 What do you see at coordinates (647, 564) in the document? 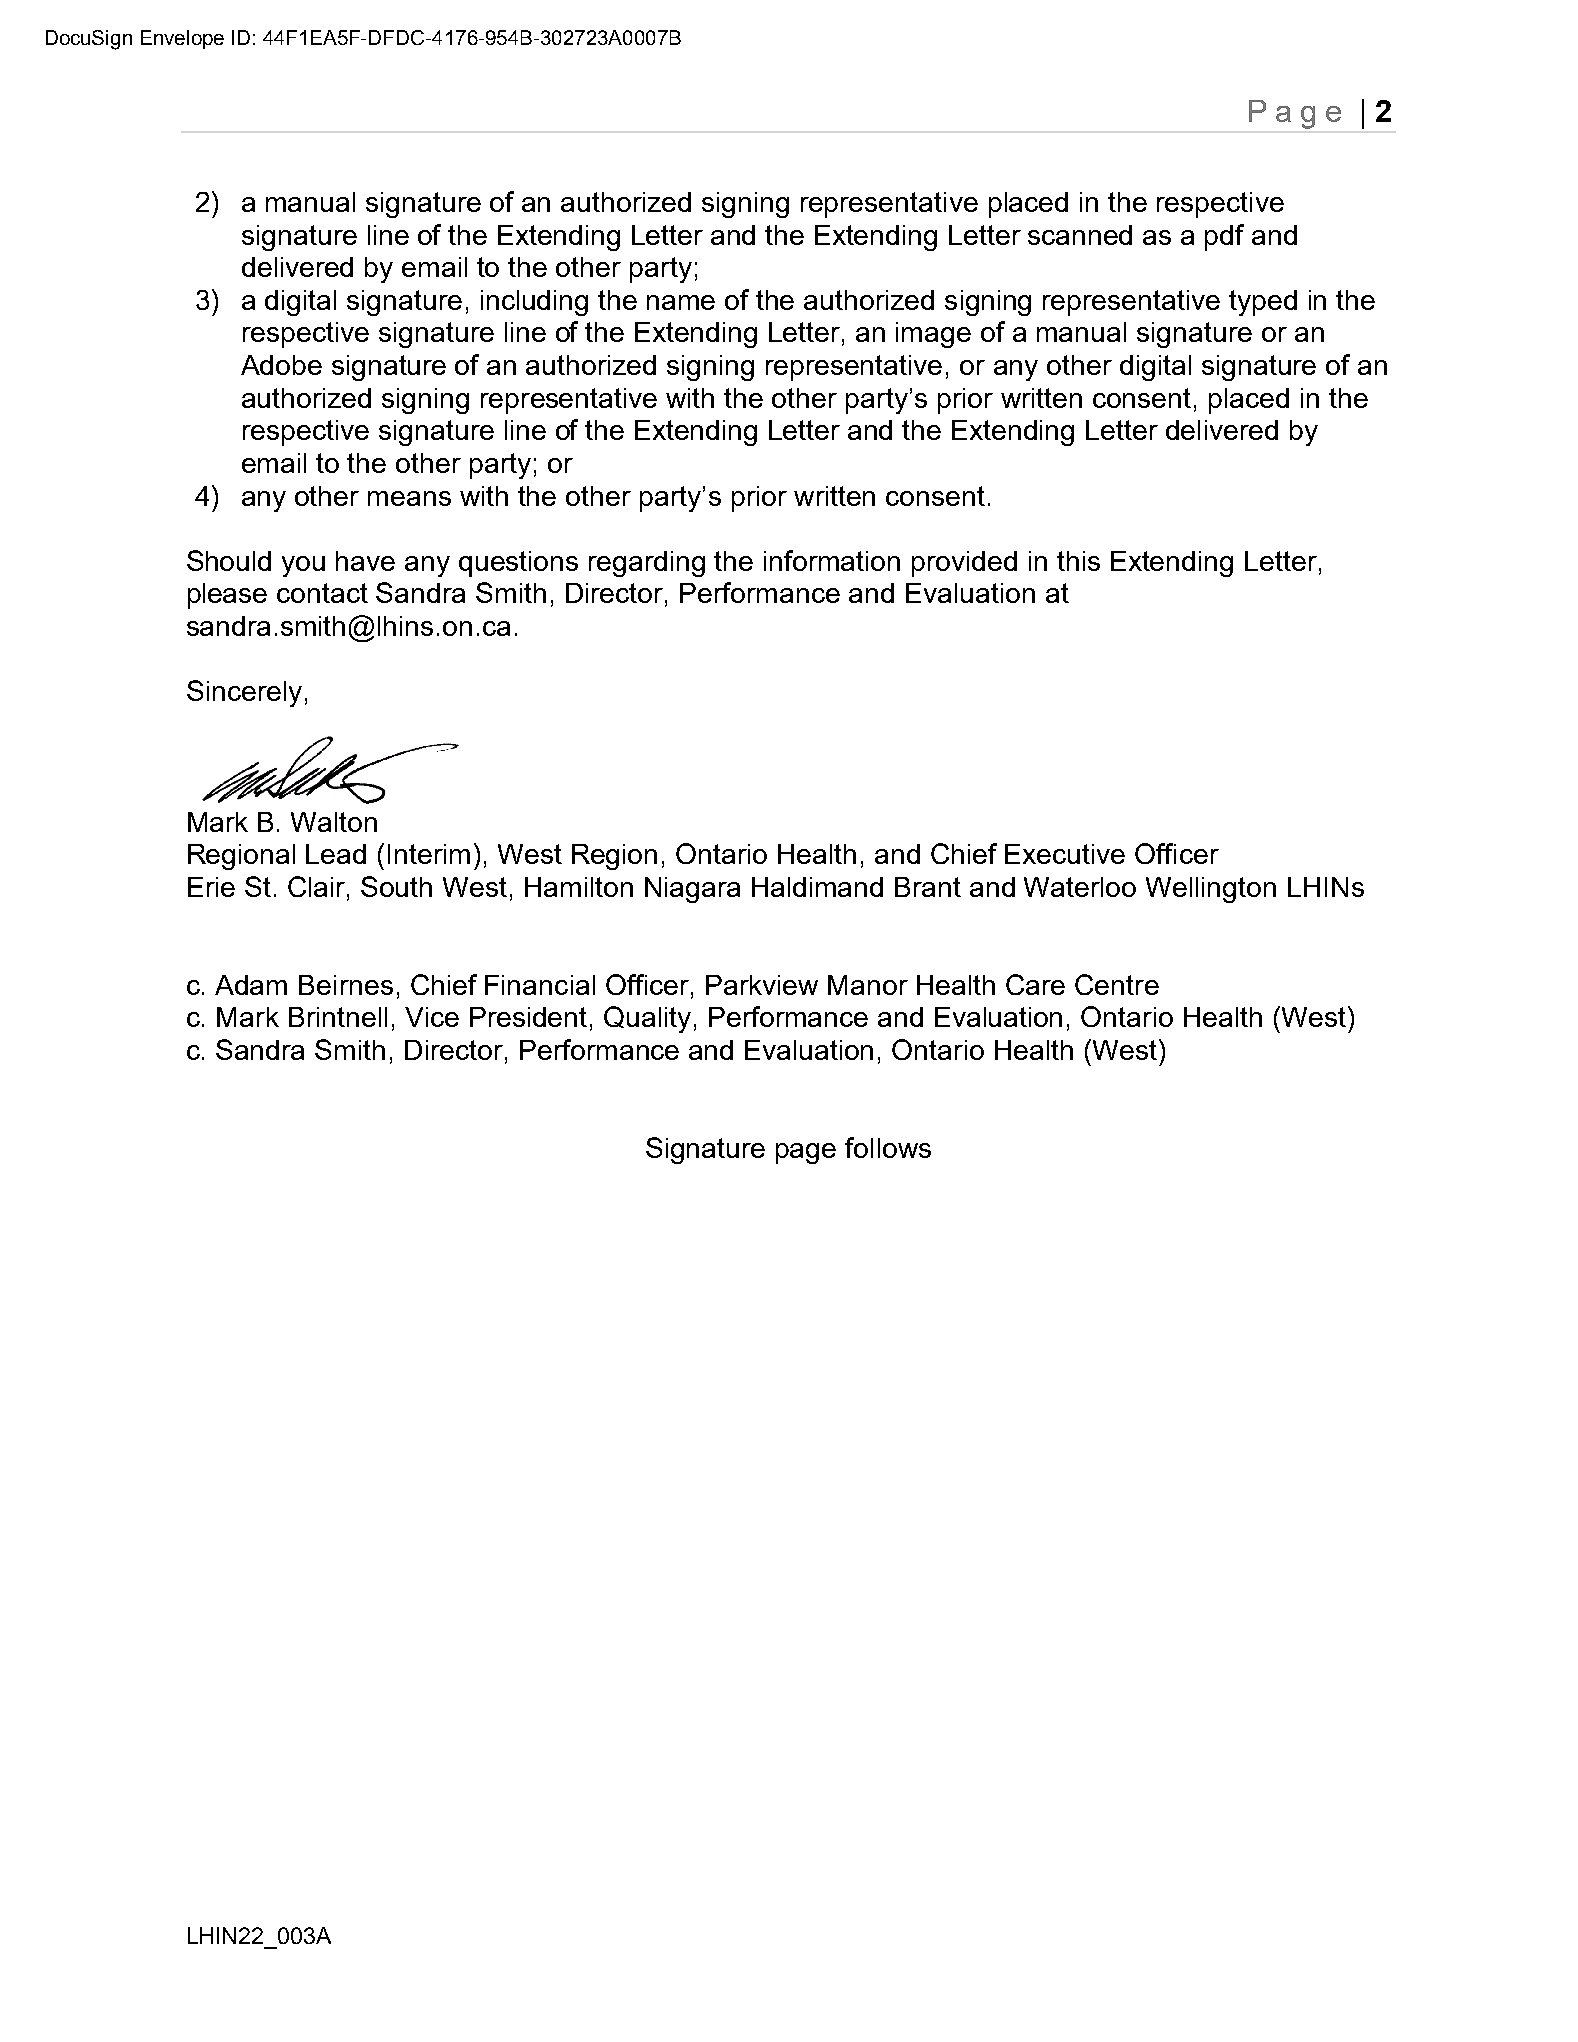
I see `regarding` at bounding box center [647, 564].
